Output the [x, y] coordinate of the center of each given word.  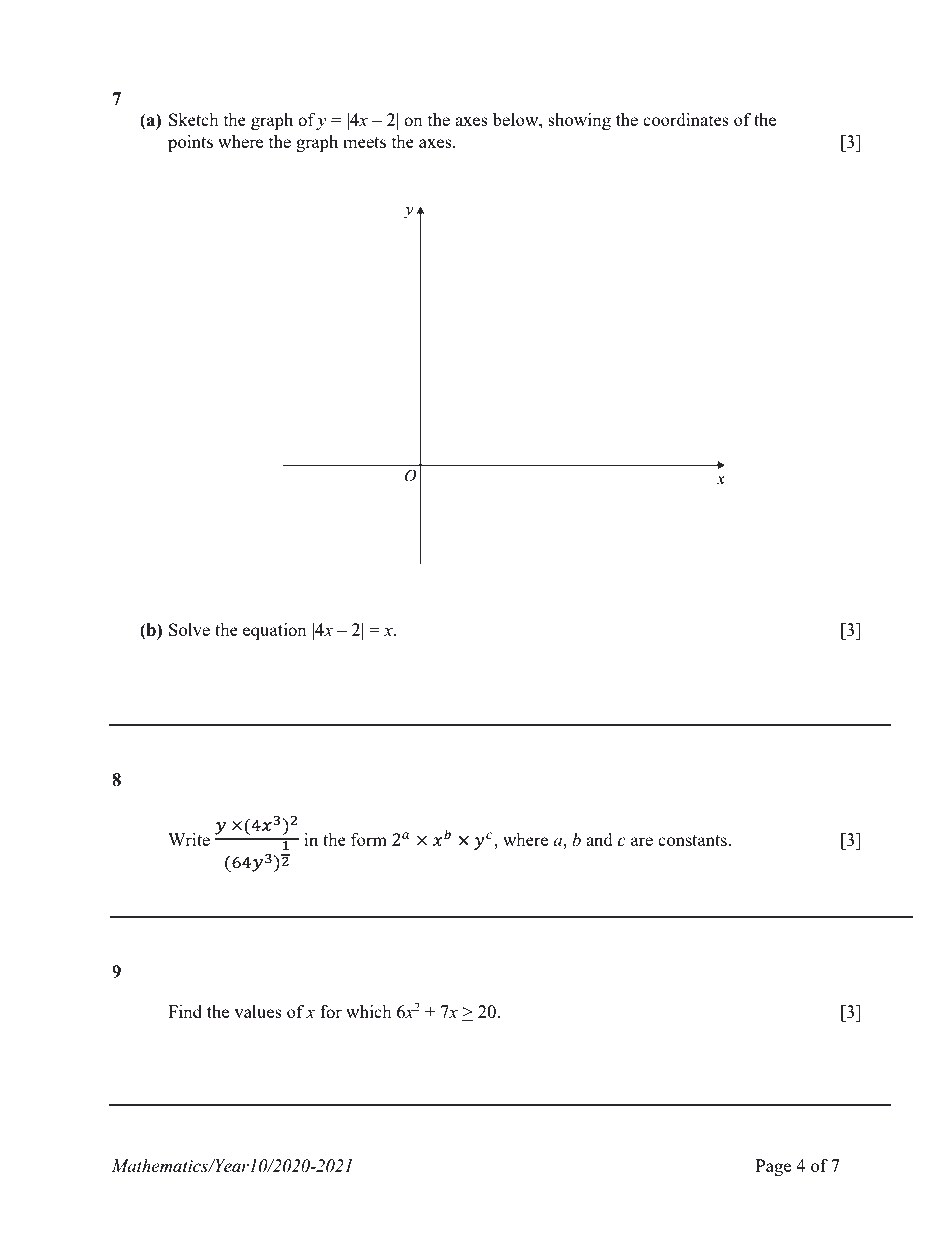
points [190, 143]
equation [275, 631]
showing [579, 121]
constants [693, 840]
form [369, 839]
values [258, 1011]
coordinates [686, 119]
